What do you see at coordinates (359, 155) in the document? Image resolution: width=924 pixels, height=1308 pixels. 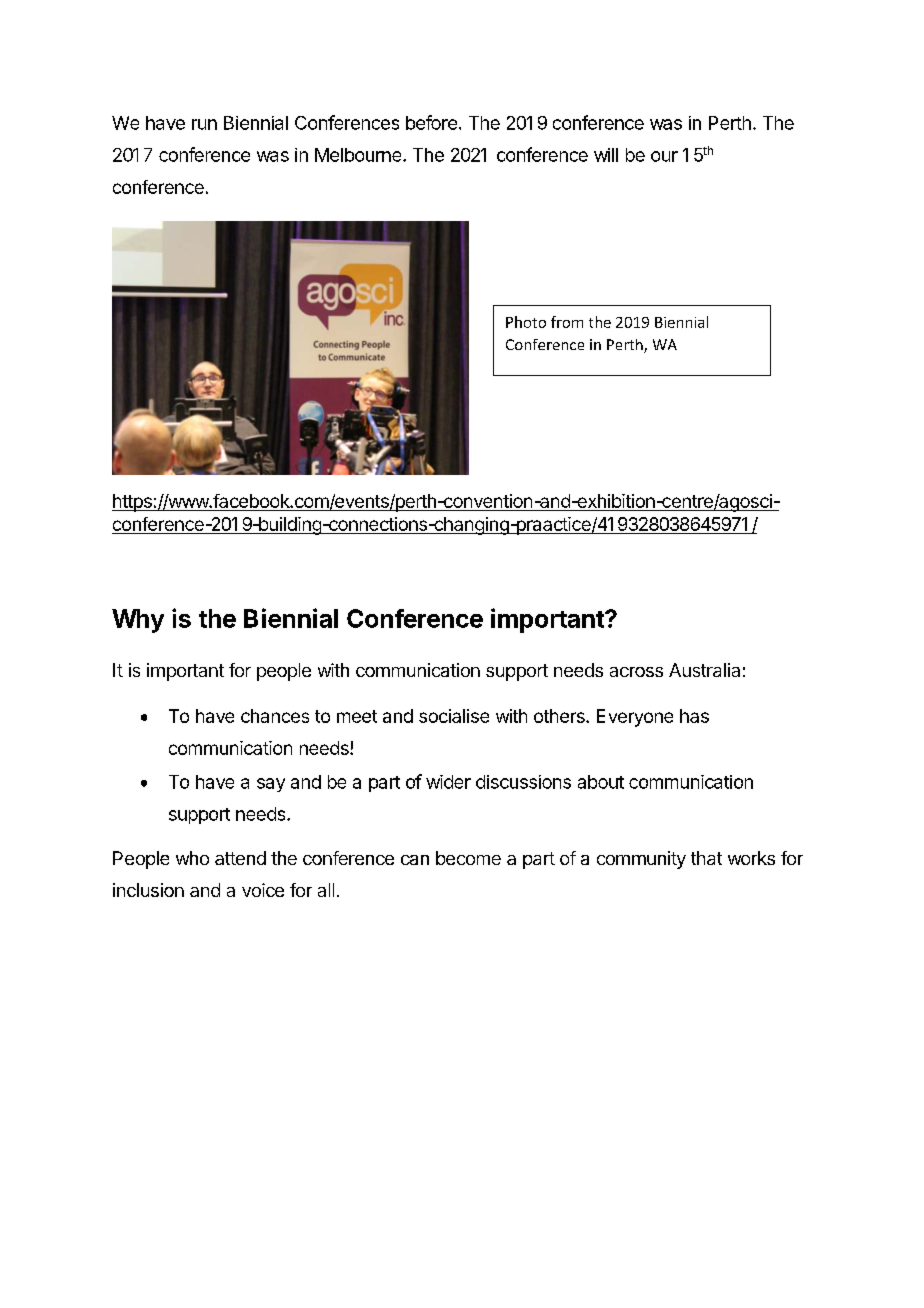 I see `Melbourne` at bounding box center [359, 155].
